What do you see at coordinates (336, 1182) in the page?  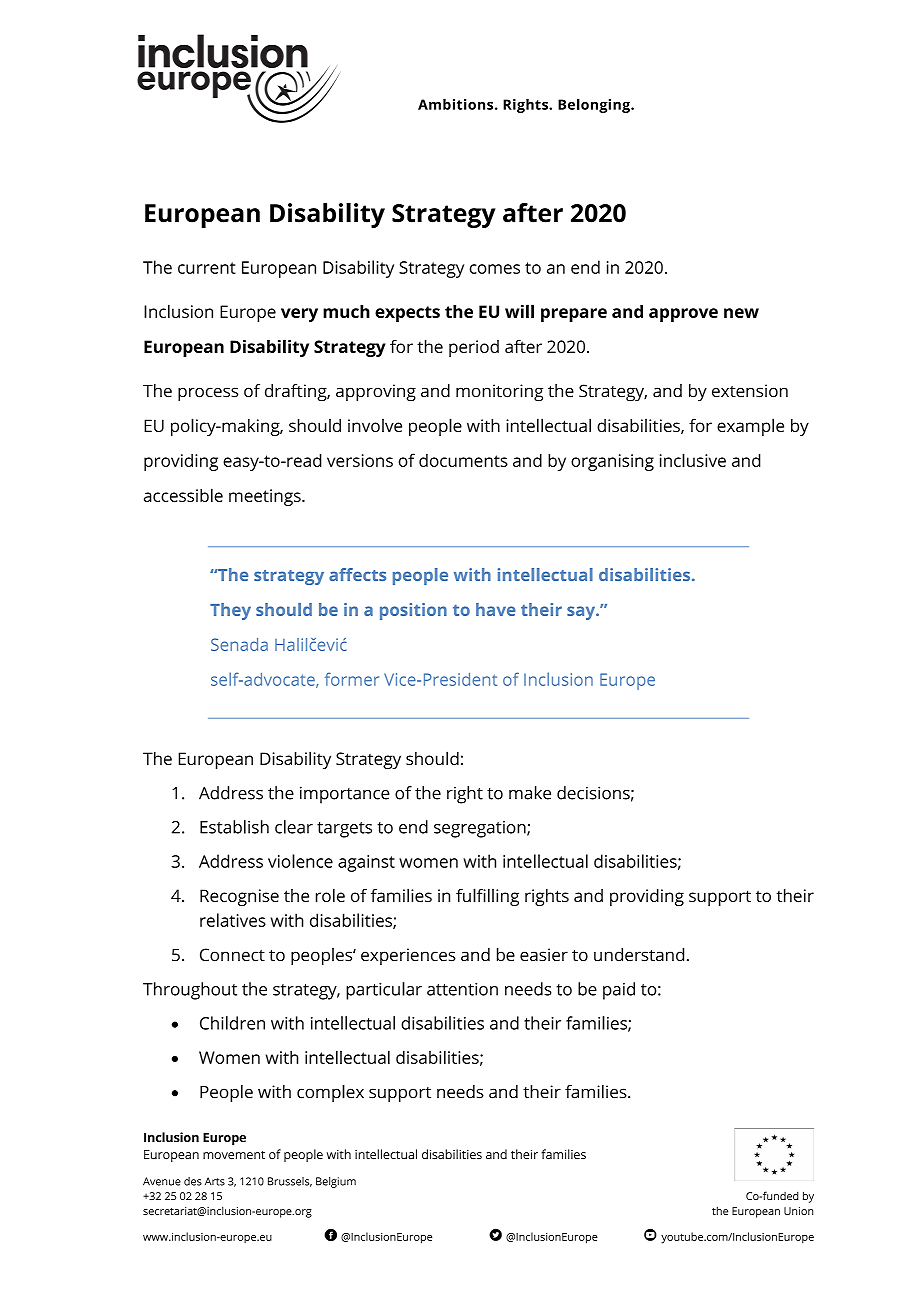 I see `Belgium` at bounding box center [336, 1182].
